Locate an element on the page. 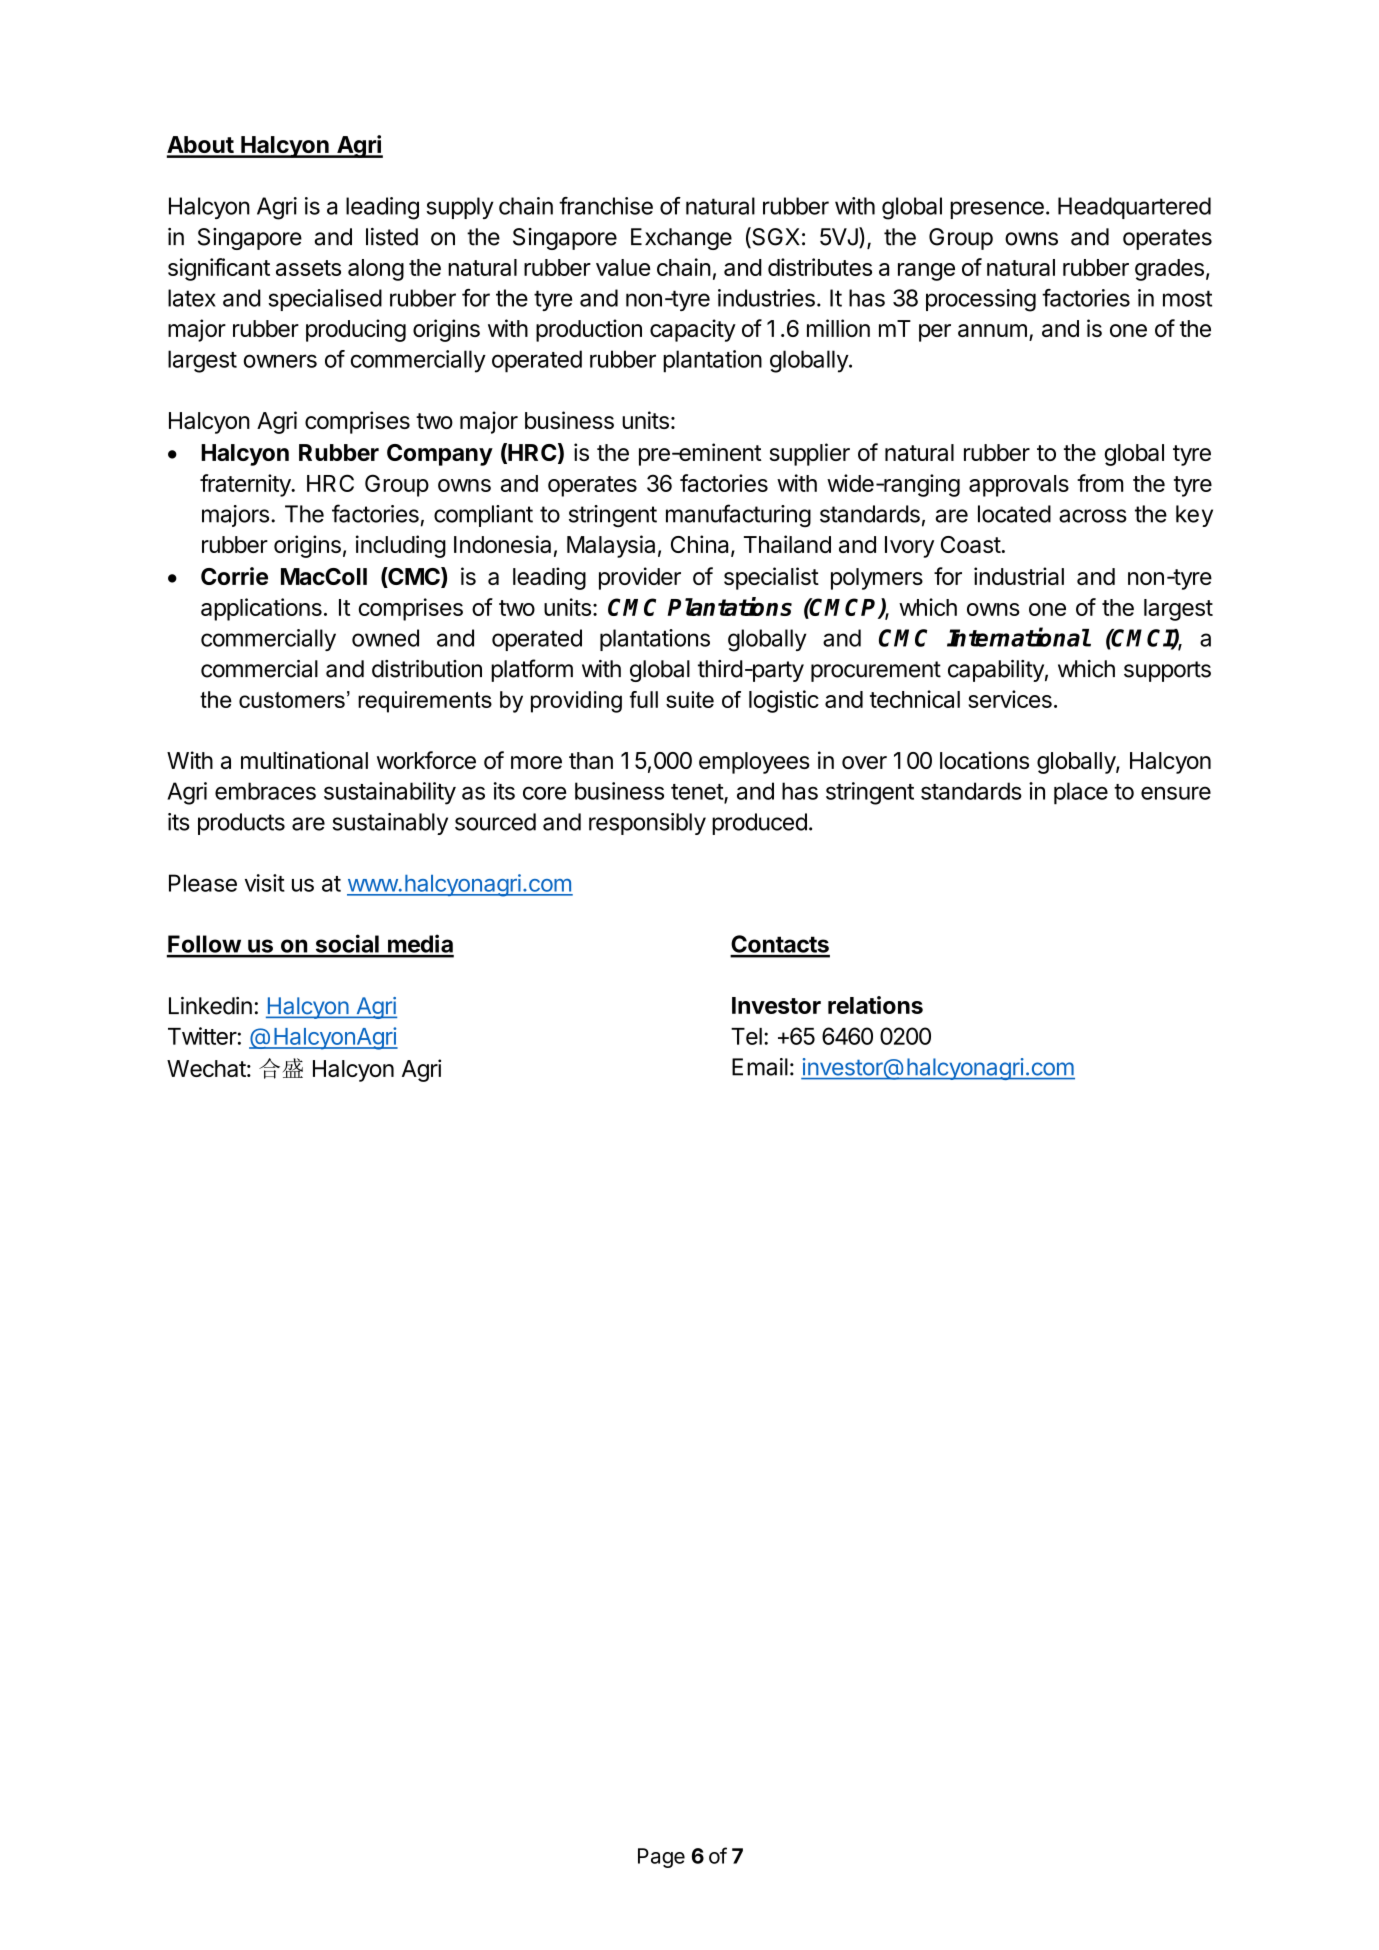  Wechat is located at coordinates (206, 1068).
